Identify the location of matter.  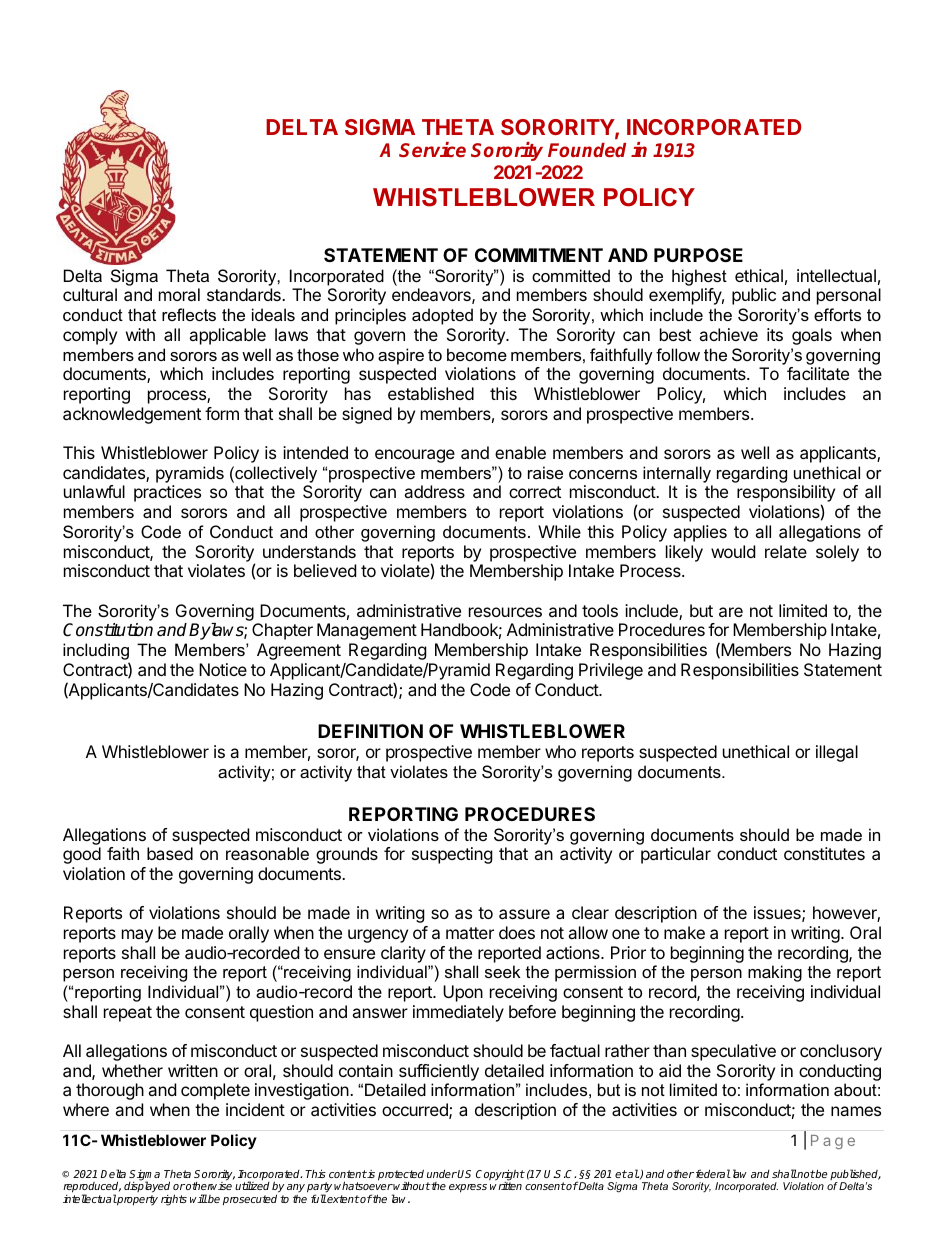
(470, 933).
